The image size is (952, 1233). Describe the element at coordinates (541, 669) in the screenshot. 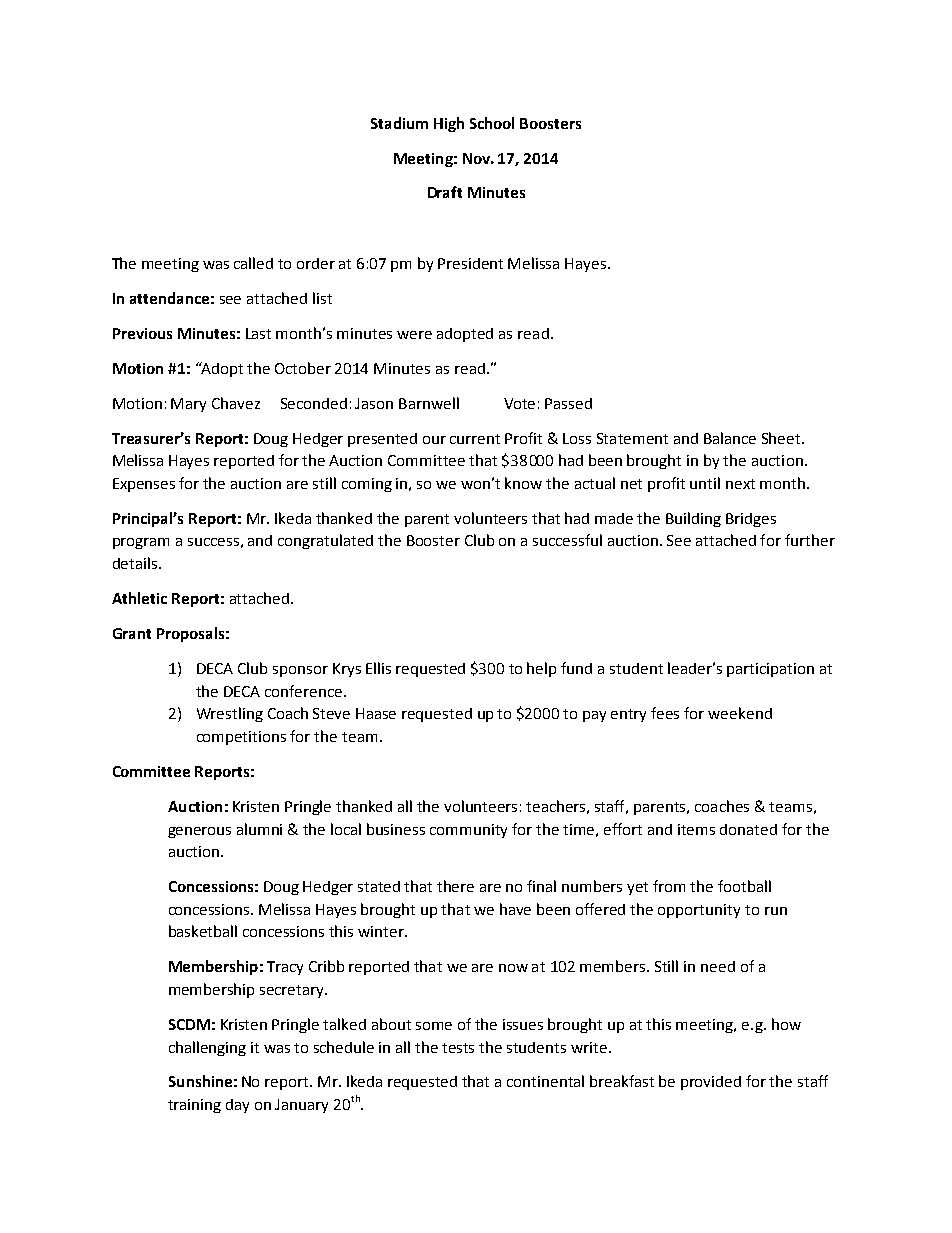

I see `help` at that location.
